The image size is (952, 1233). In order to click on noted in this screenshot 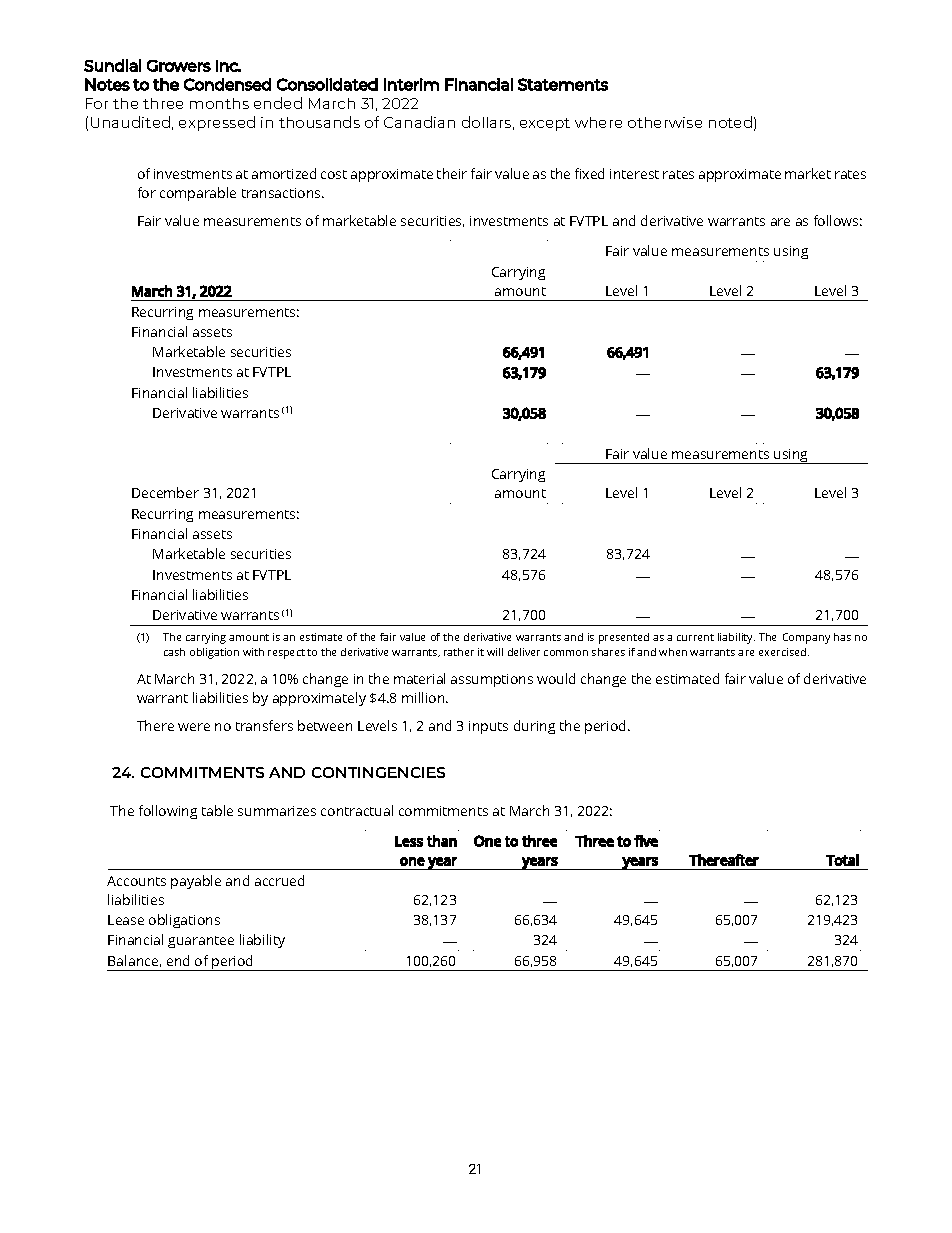, I will do `click(730, 122)`.
